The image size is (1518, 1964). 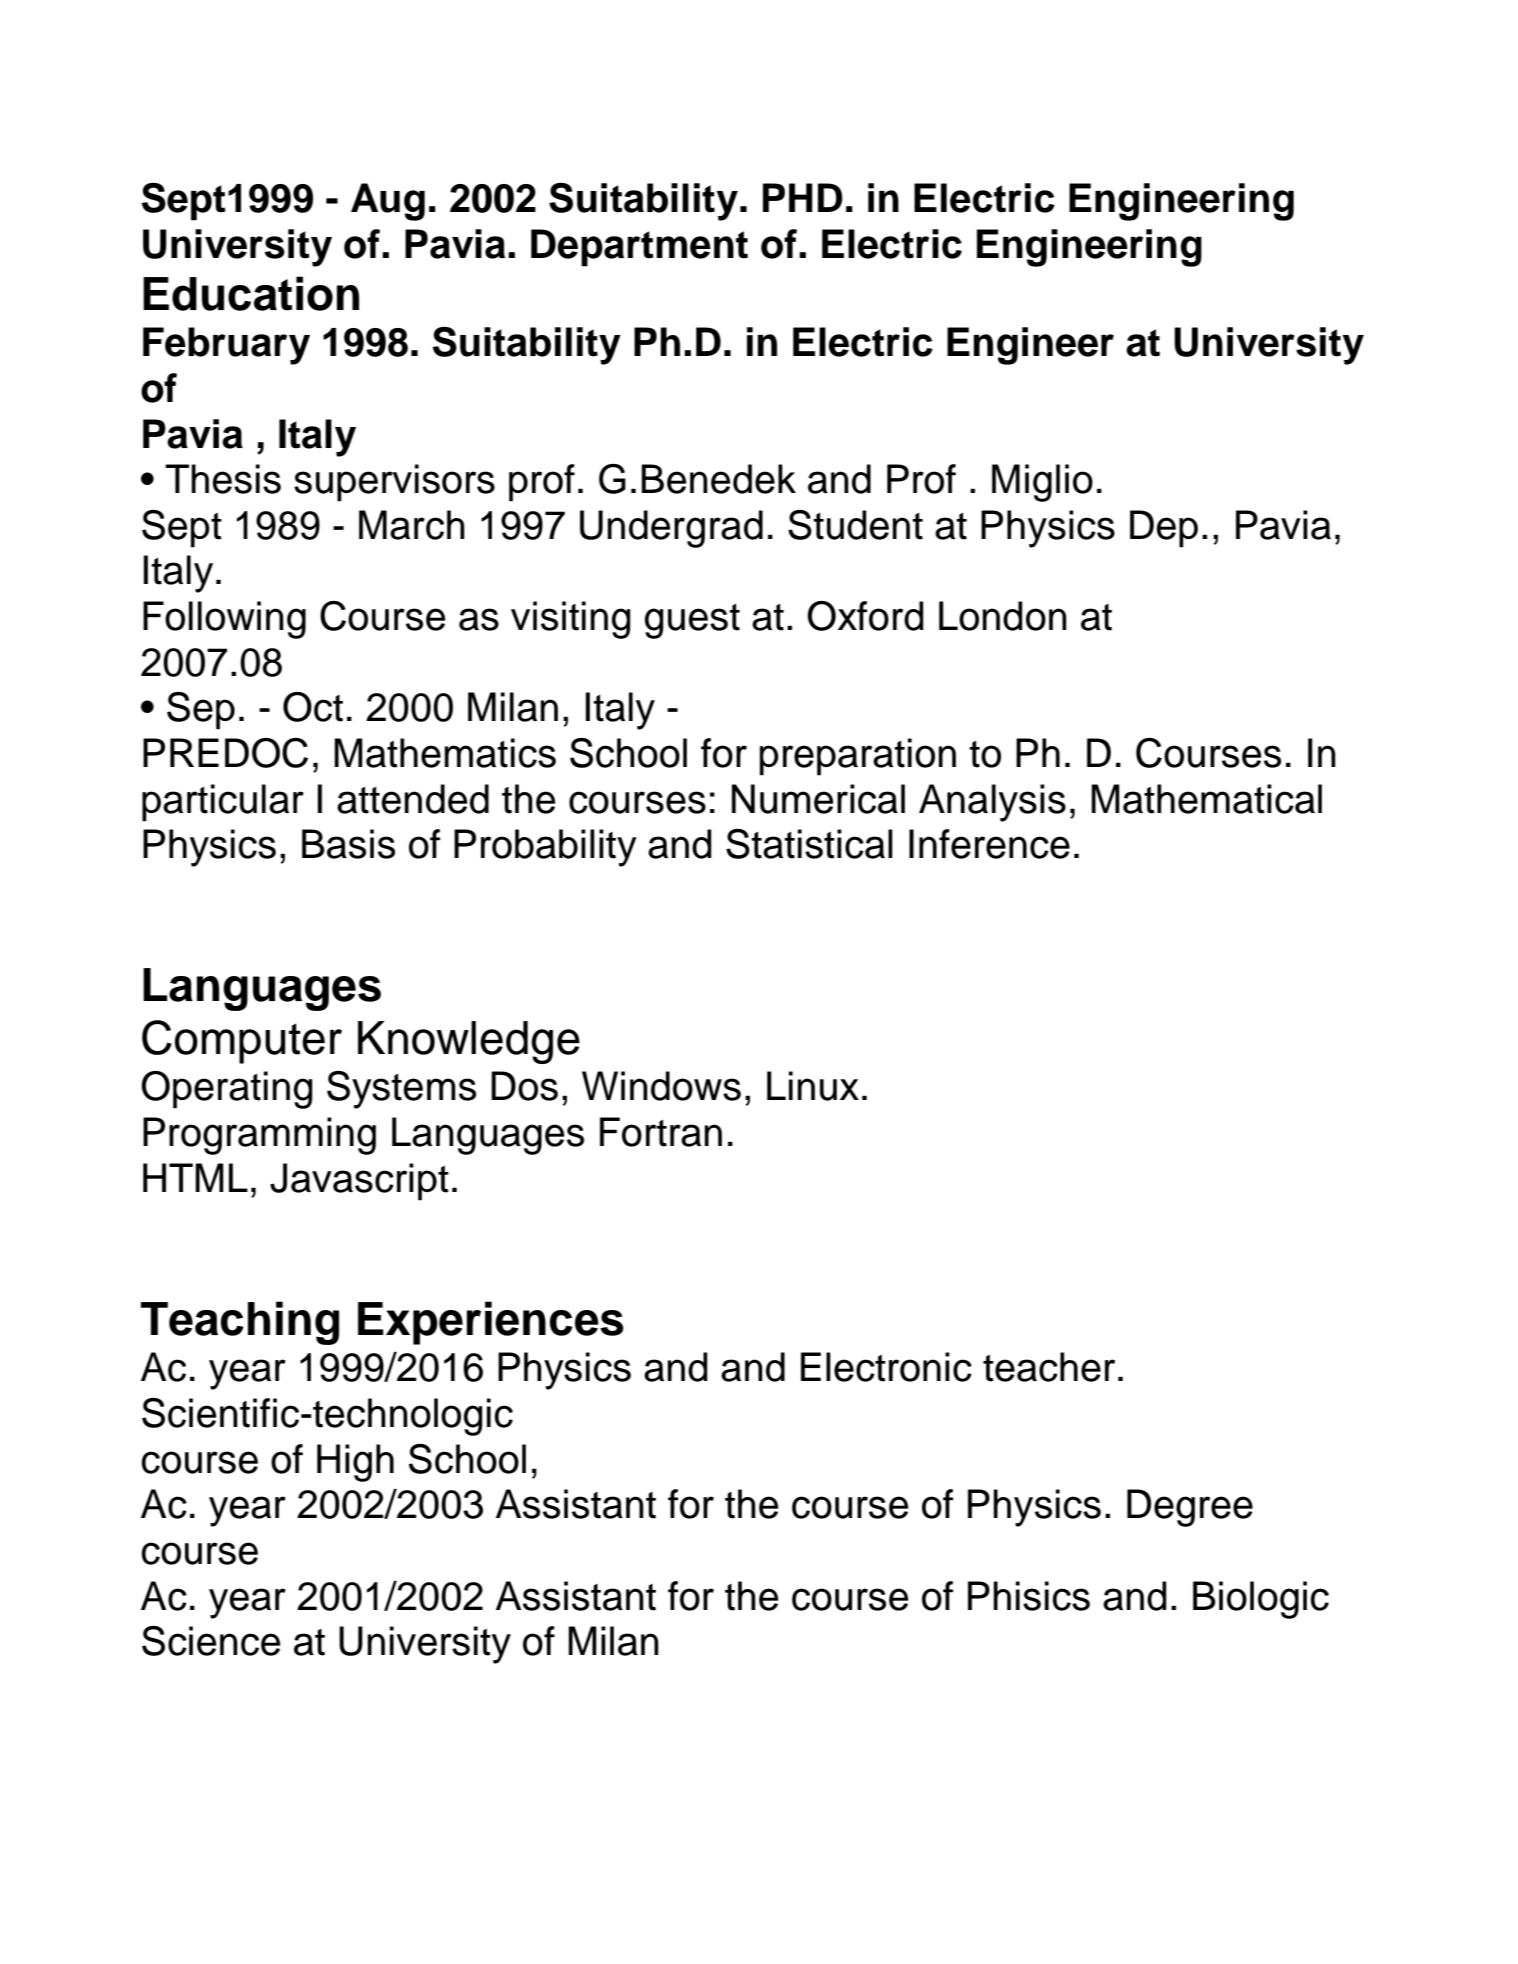 I want to click on Aug, so click(x=388, y=202).
